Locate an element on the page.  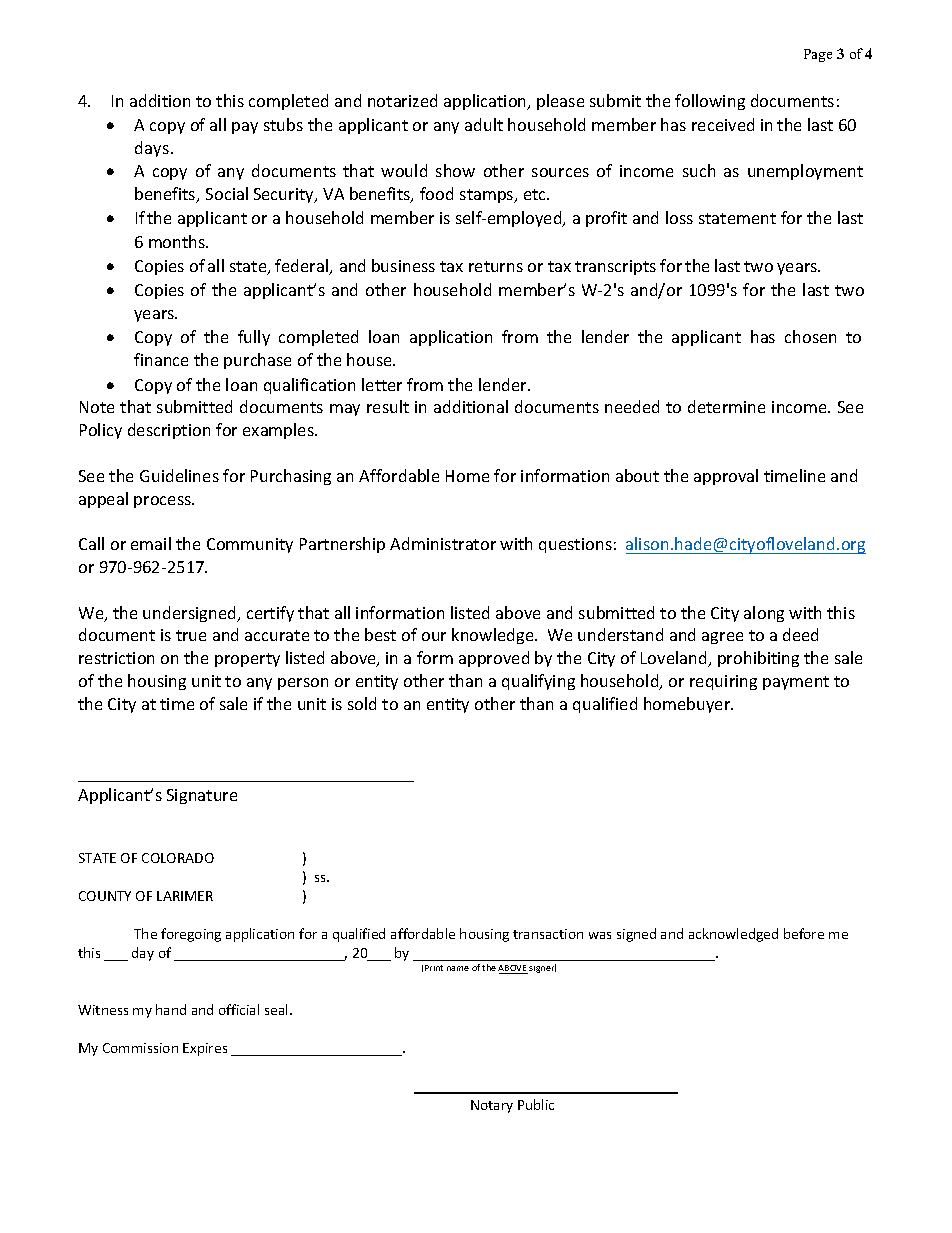
email is located at coordinates (151, 543).
